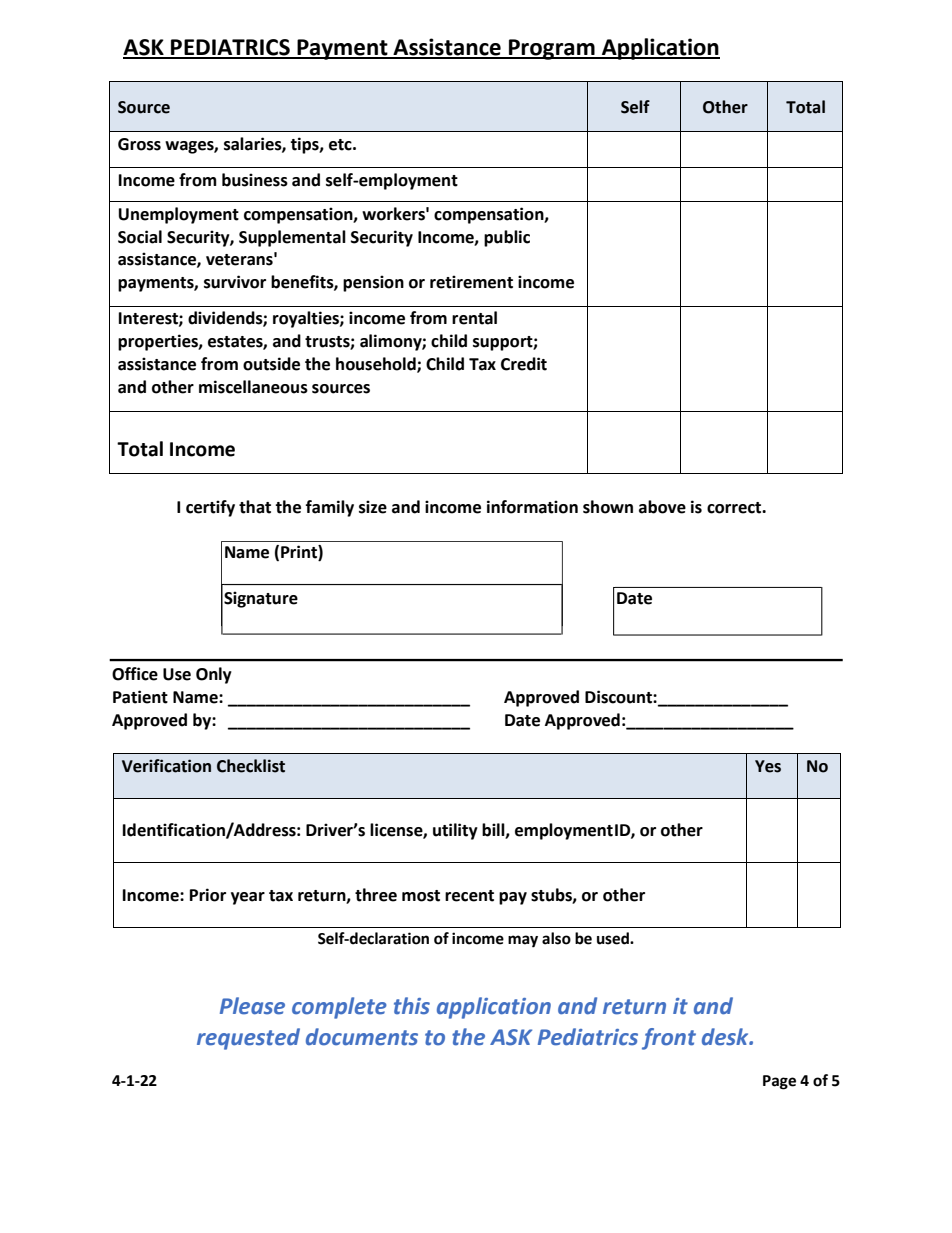 This screenshot has width=952, height=1233. I want to click on survivor, so click(235, 282).
